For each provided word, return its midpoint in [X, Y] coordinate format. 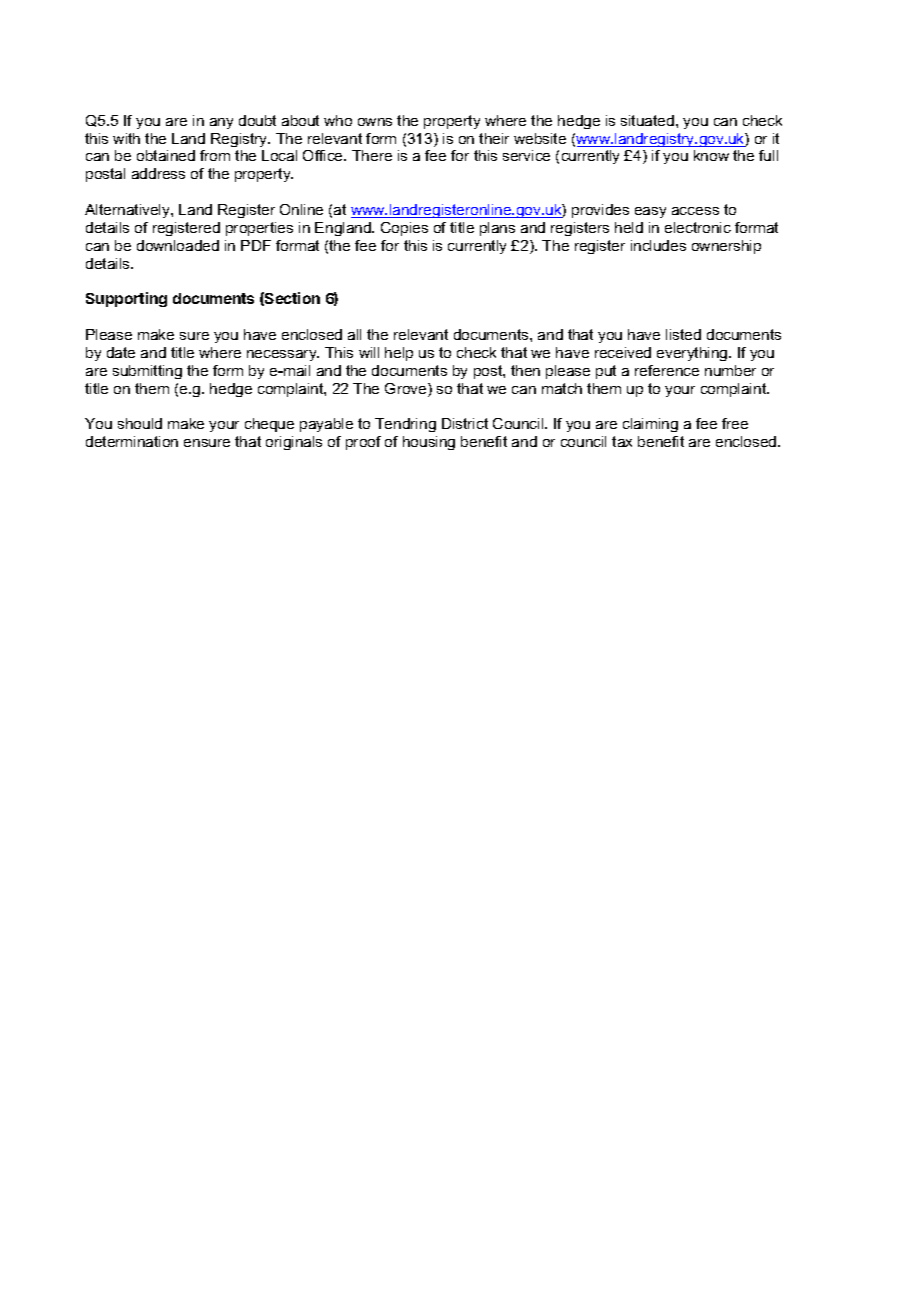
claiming [650, 425]
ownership [726, 247]
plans [497, 229]
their [494, 138]
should [140, 423]
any [221, 123]
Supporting [126, 299]
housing [429, 443]
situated [647, 120]
